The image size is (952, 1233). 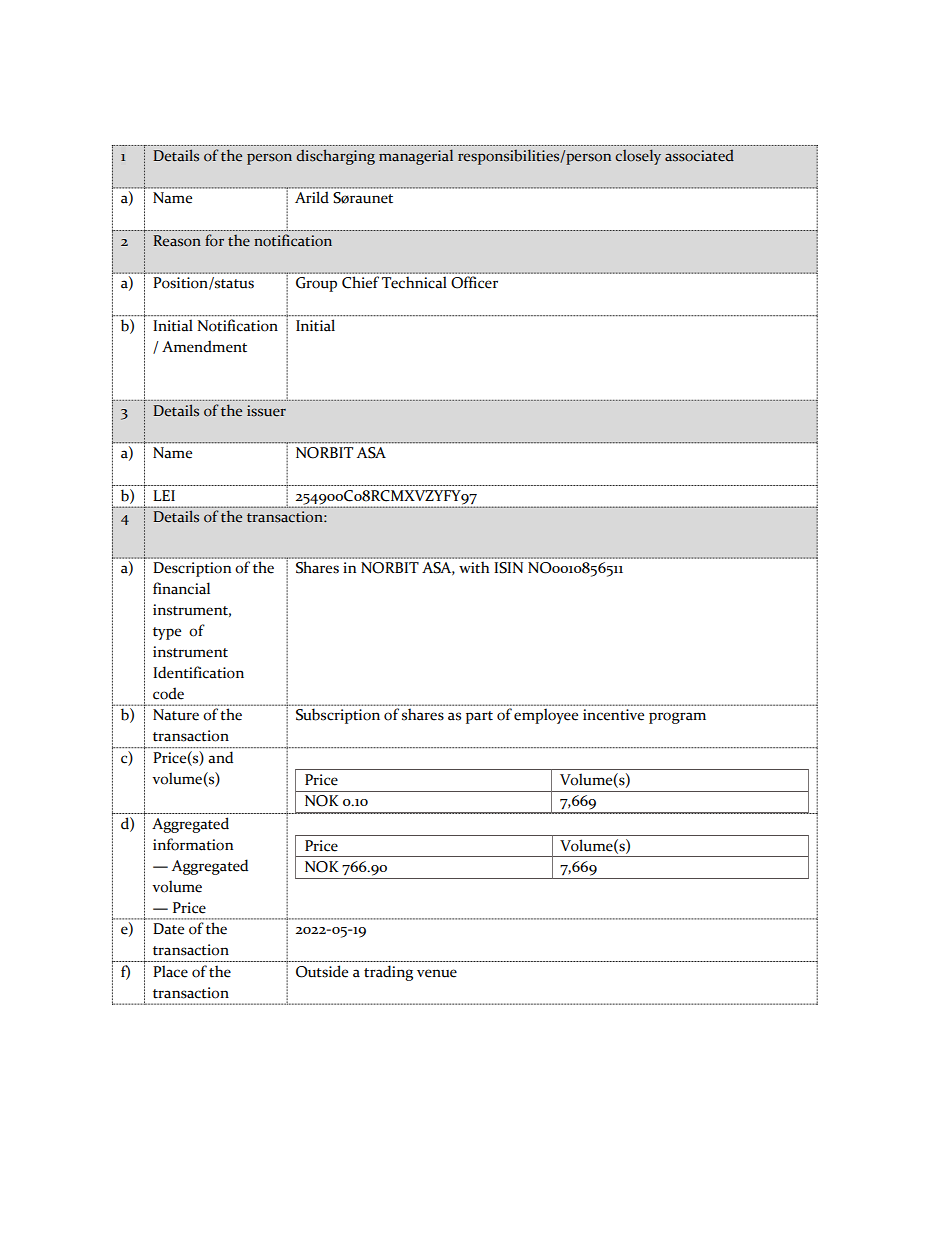 What do you see at coordinates (416, 157) in the image?
I see `managerial` at bounding box center [416, 157].
